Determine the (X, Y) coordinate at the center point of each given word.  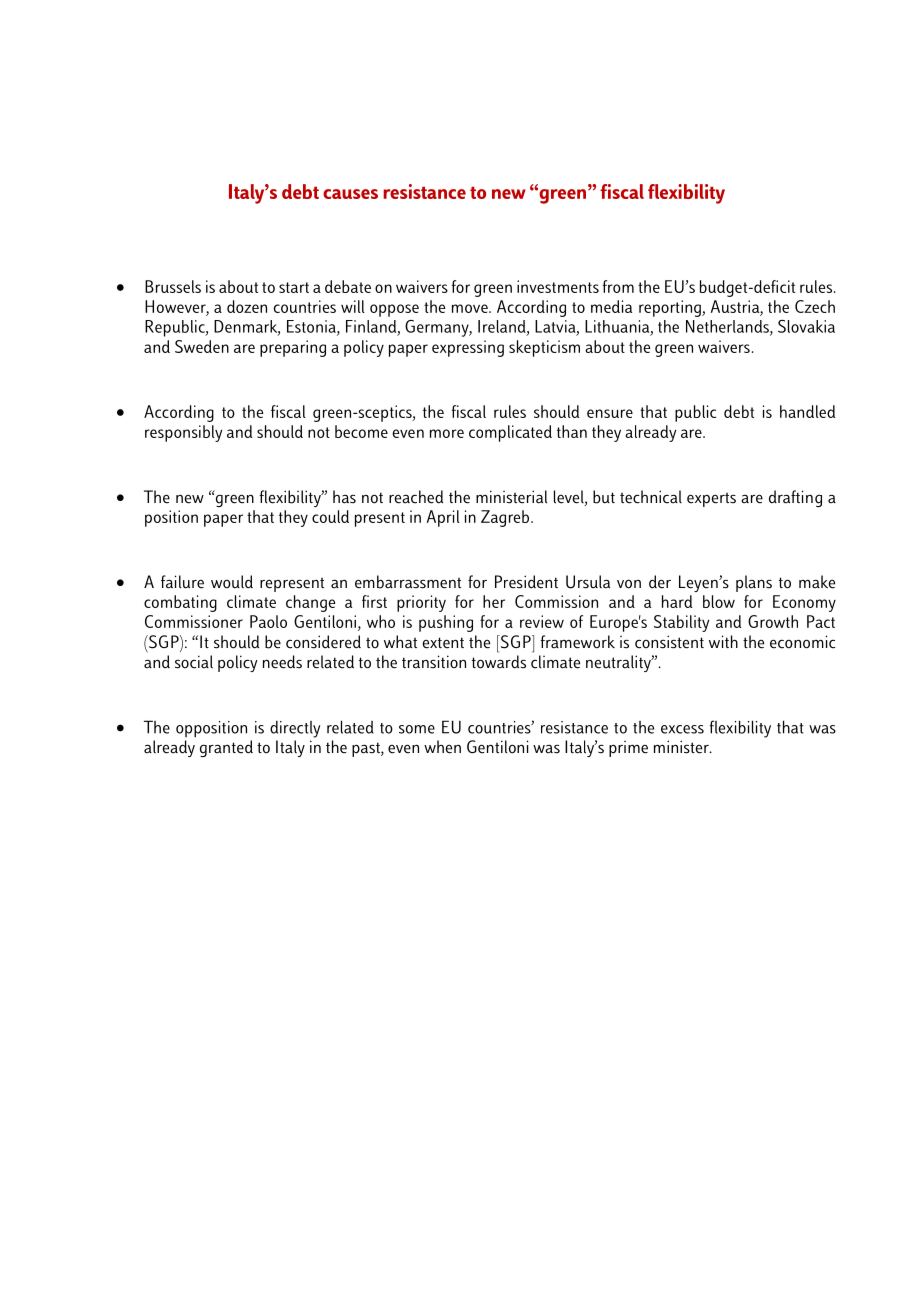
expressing (468, 348)
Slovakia (806, 326)
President (526, 582)
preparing (293, 348)
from (618, 286)
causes (350, 194)
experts (711, 500)
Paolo (268, 621)
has (344, 497)
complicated (510, 433)
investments (558, 286)
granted (226, 748)
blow (719, 601)
